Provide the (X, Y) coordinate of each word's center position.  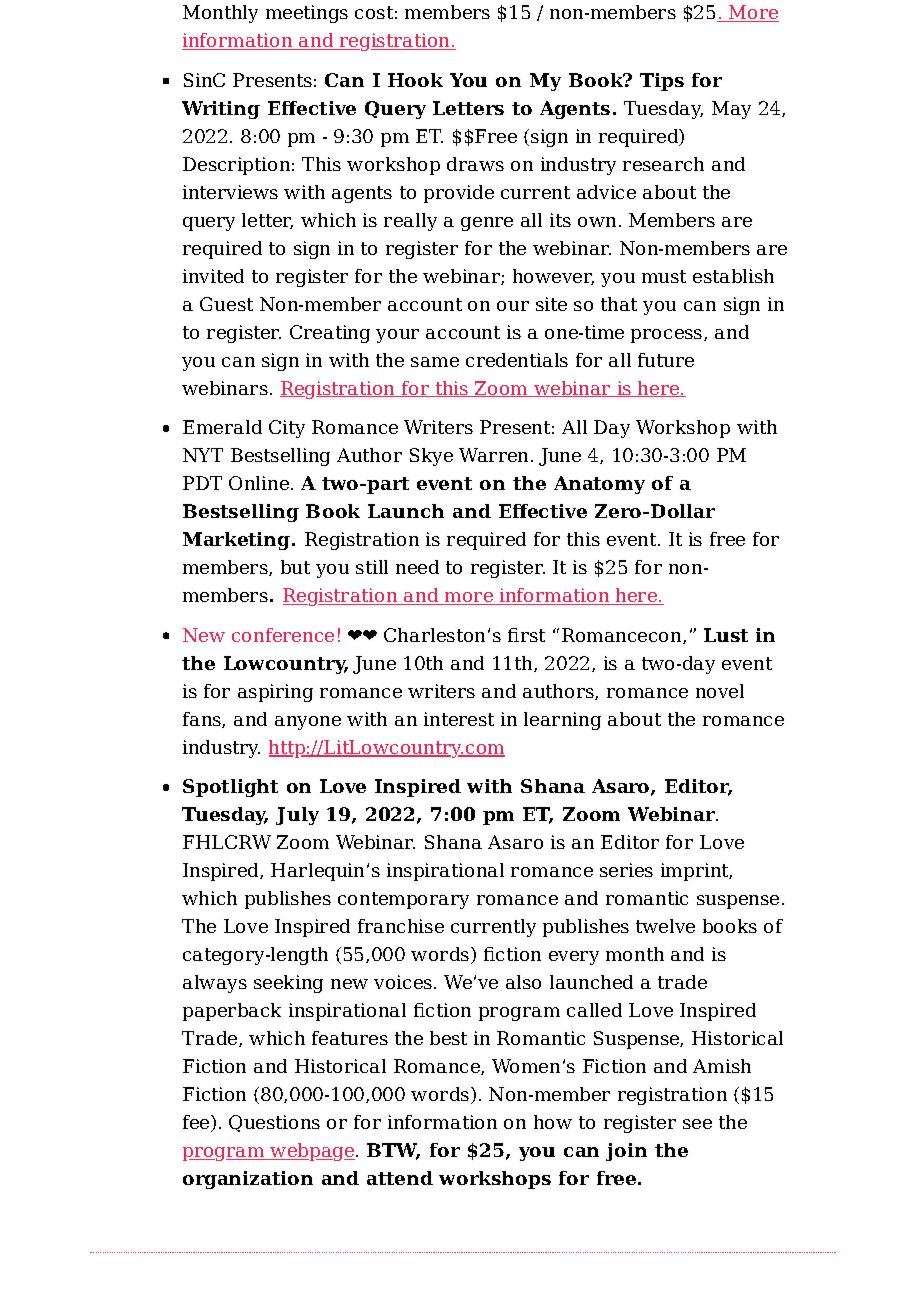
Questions (274, 1123)
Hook (415, 80)
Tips (662, 82)
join (626, 1152)
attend (400, 1178)
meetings (307, 14)
